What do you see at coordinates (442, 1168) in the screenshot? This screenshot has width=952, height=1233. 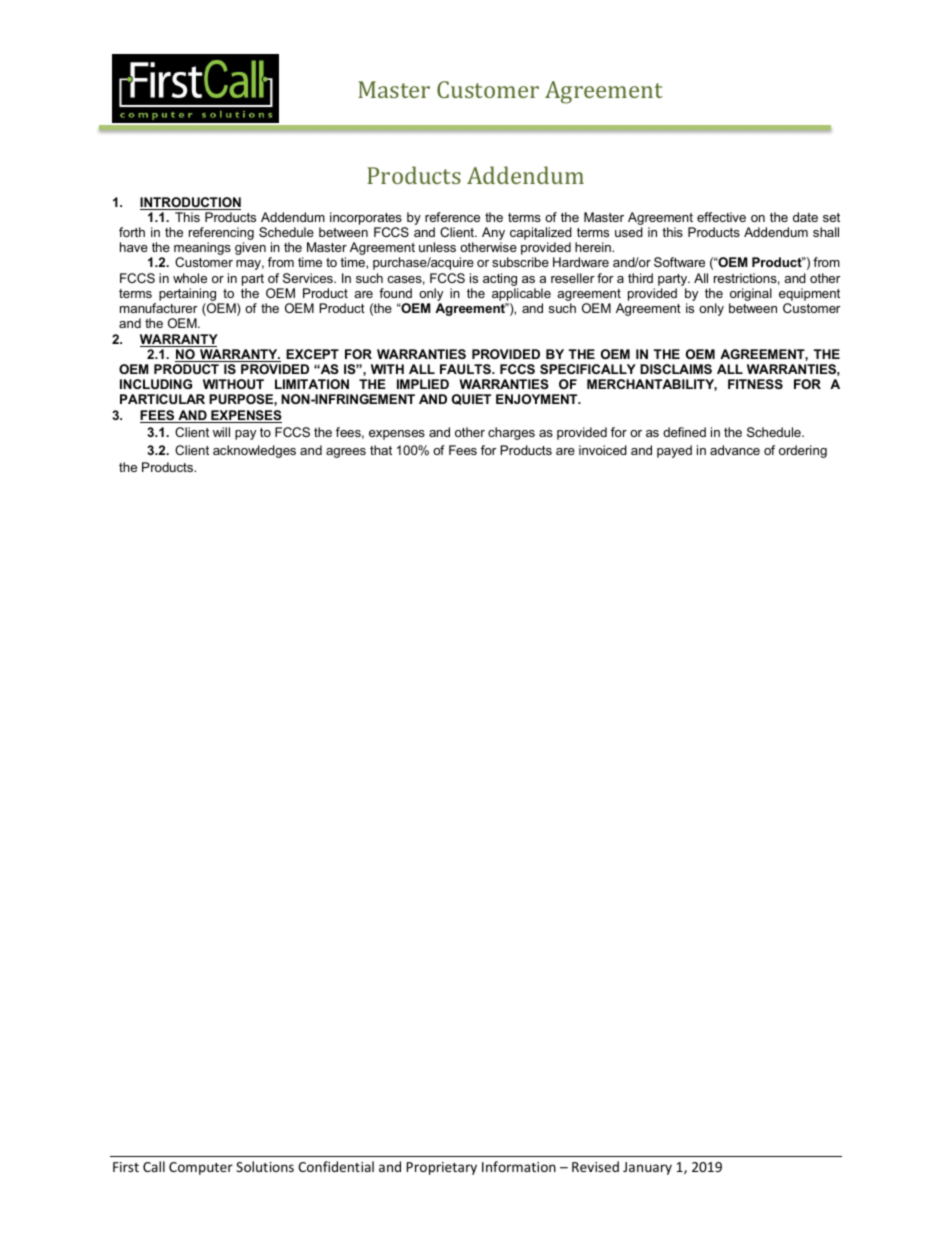 I see `Proprietary` at bounding box center [442, 1168].
